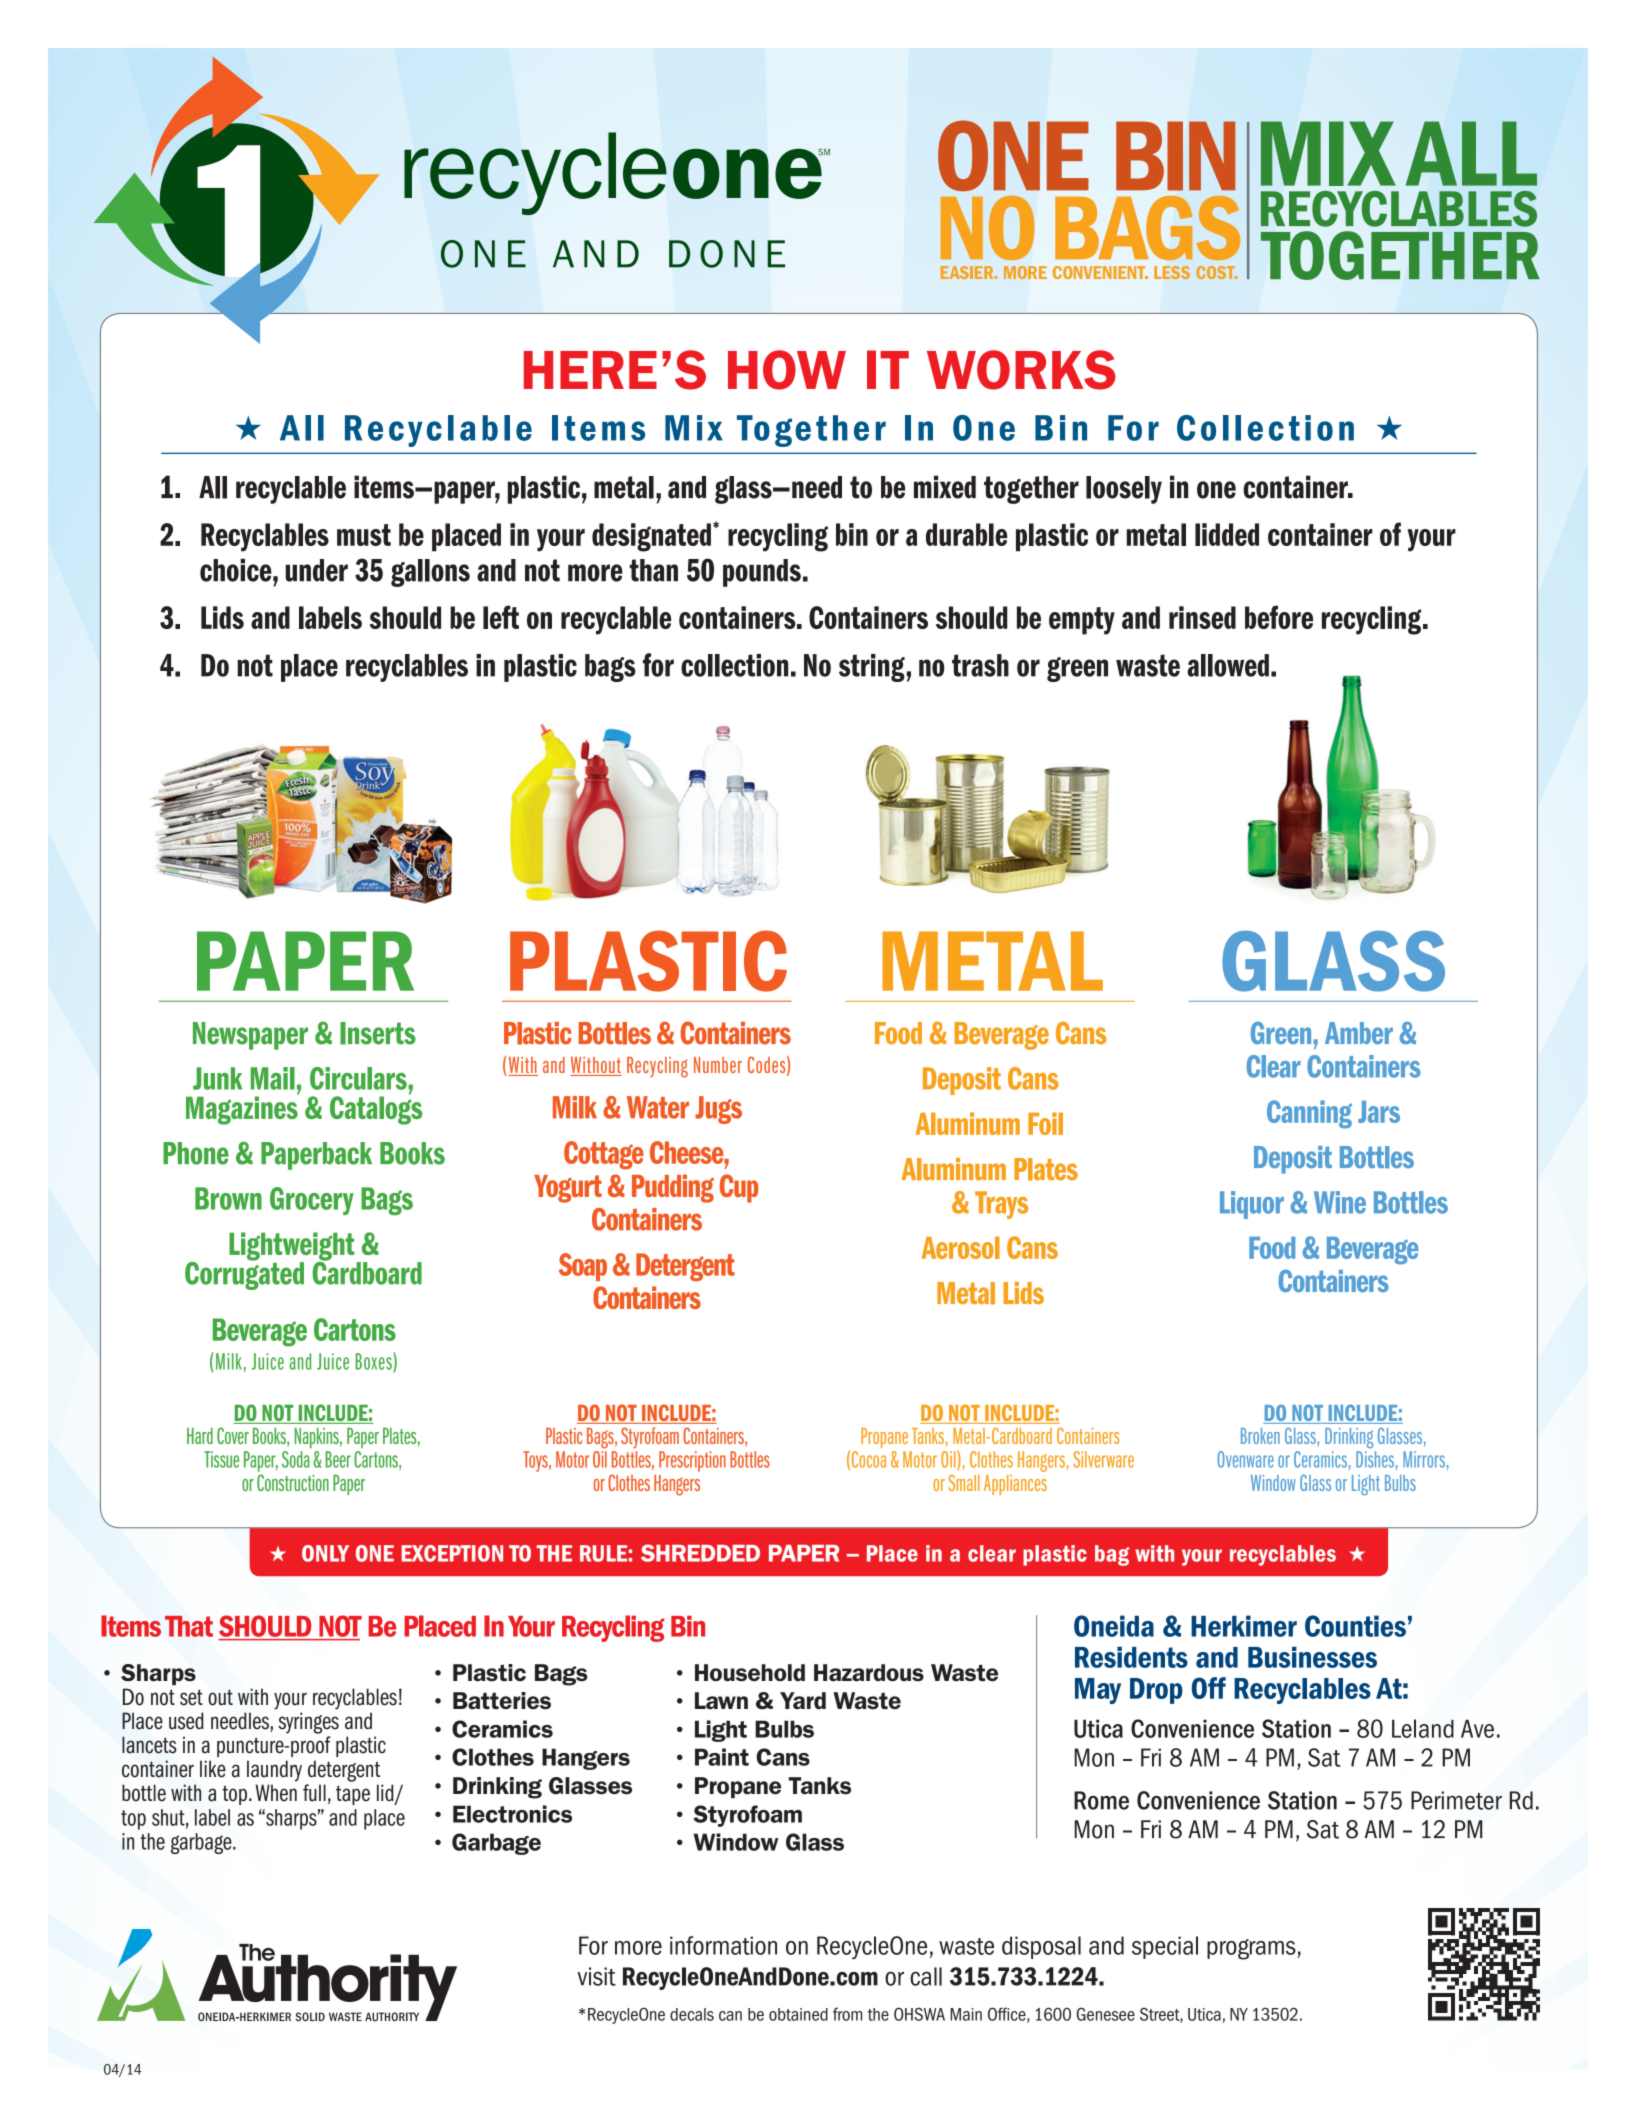 This image has height=2118, width=1636. I want to click on lidded, so click(1227, 534).
